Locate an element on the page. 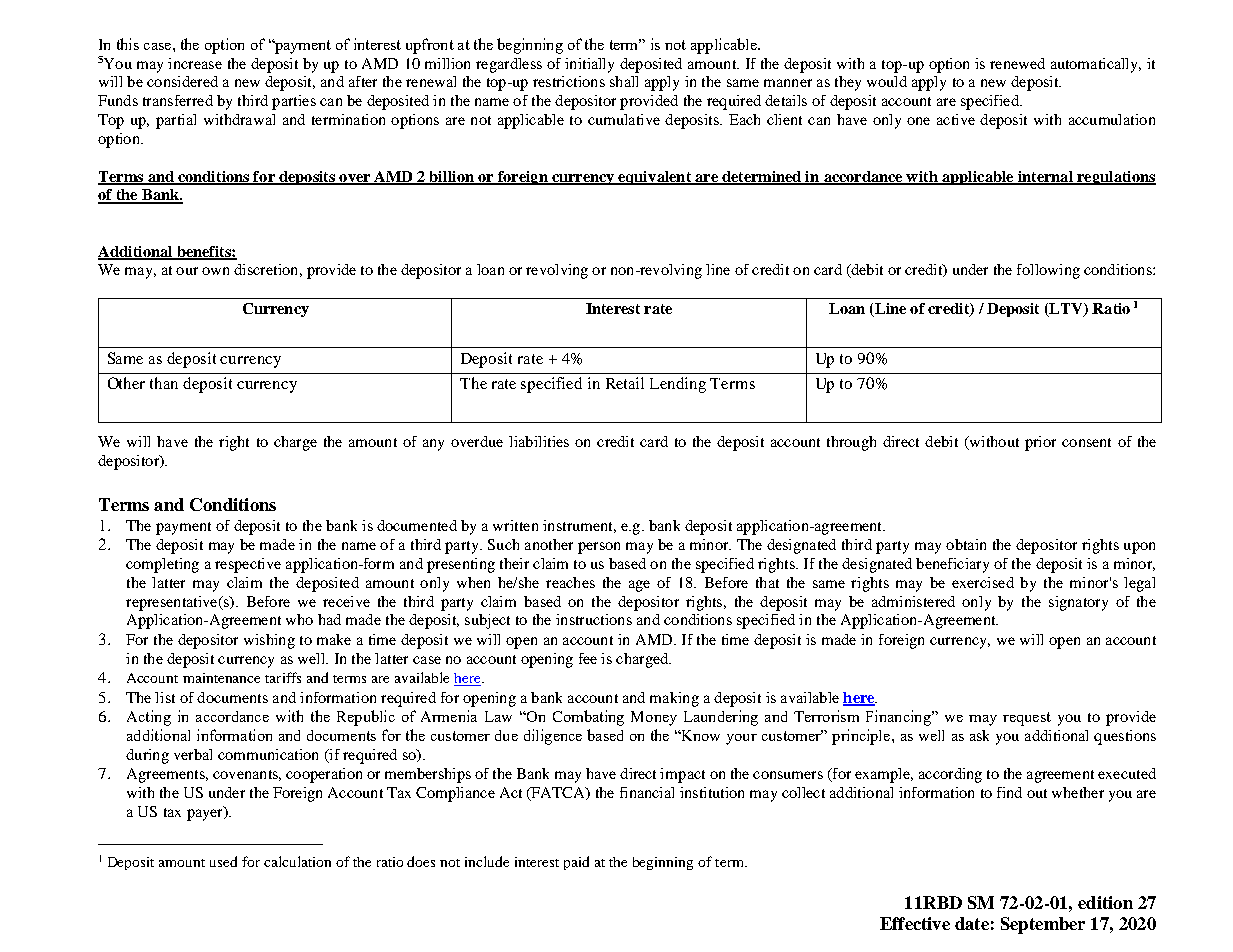 Image resolution: width=1233 pixels, height=952 pixels. September is located at coordinates (1043, 925).
